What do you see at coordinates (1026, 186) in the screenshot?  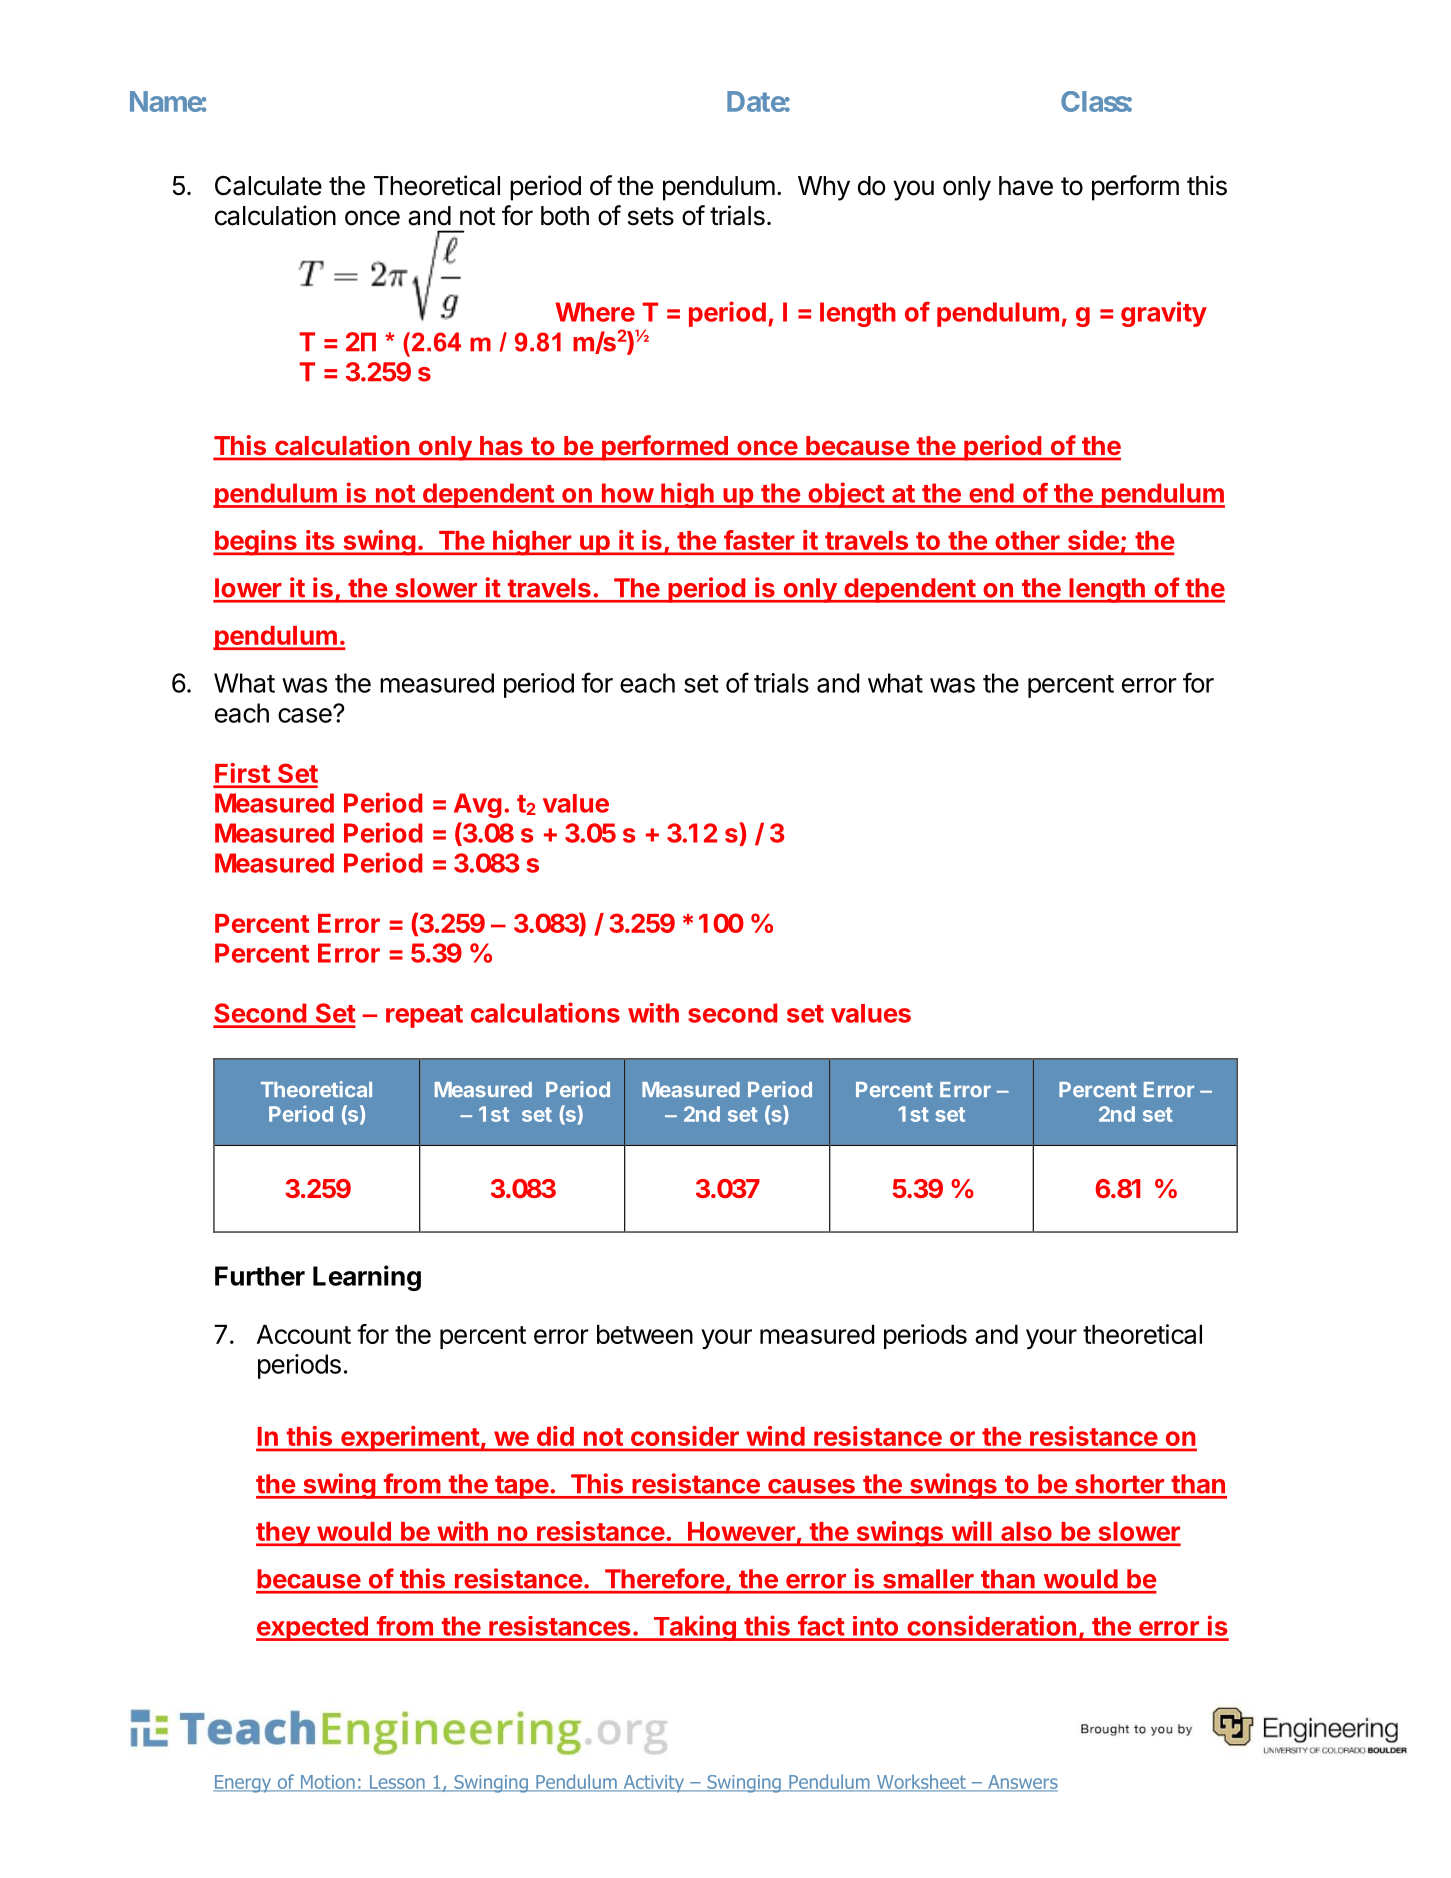 I see `have` at bounding box center [1026, 186].
